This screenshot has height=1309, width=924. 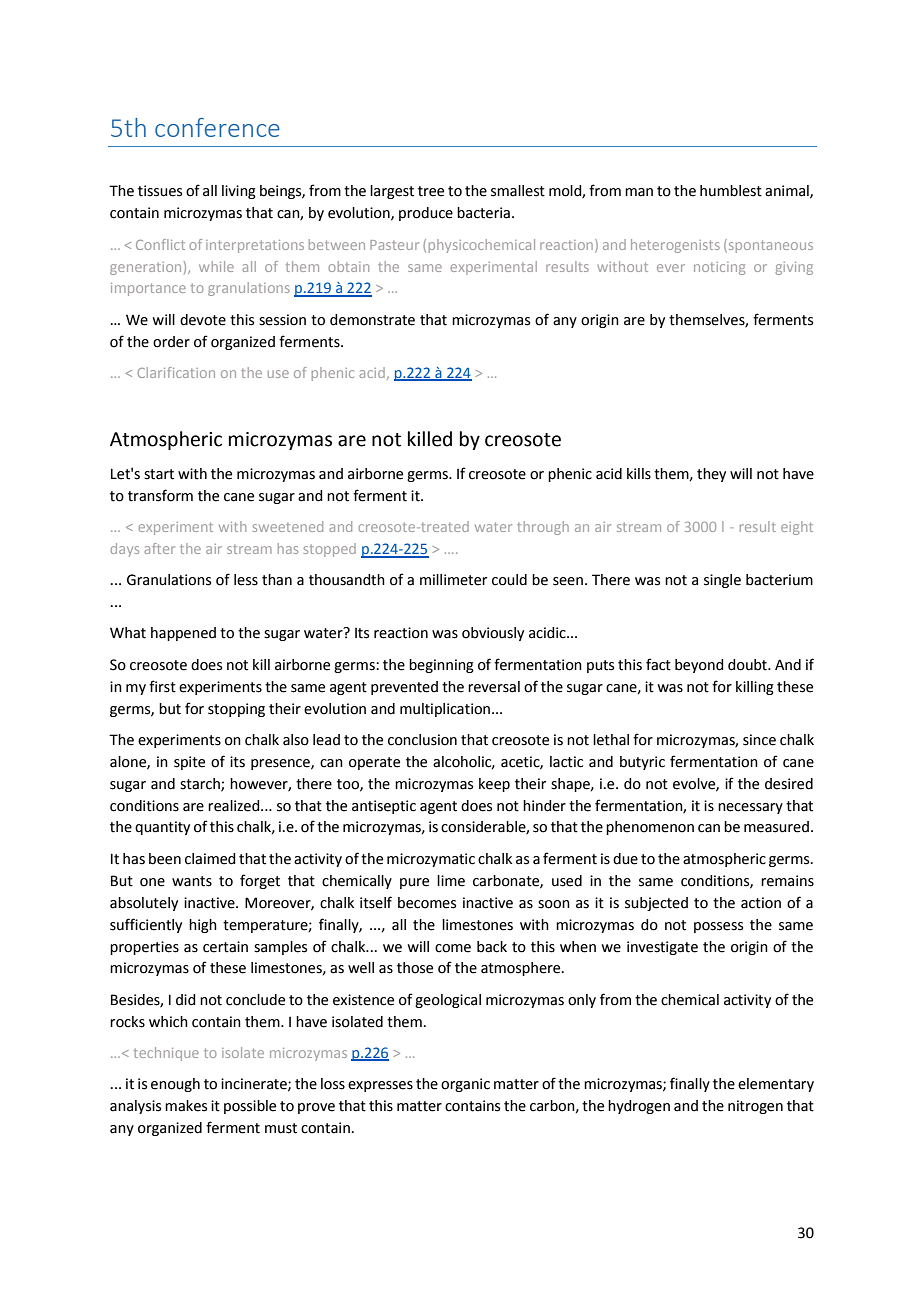 I want to click on through, so click(x=543, y=528).
